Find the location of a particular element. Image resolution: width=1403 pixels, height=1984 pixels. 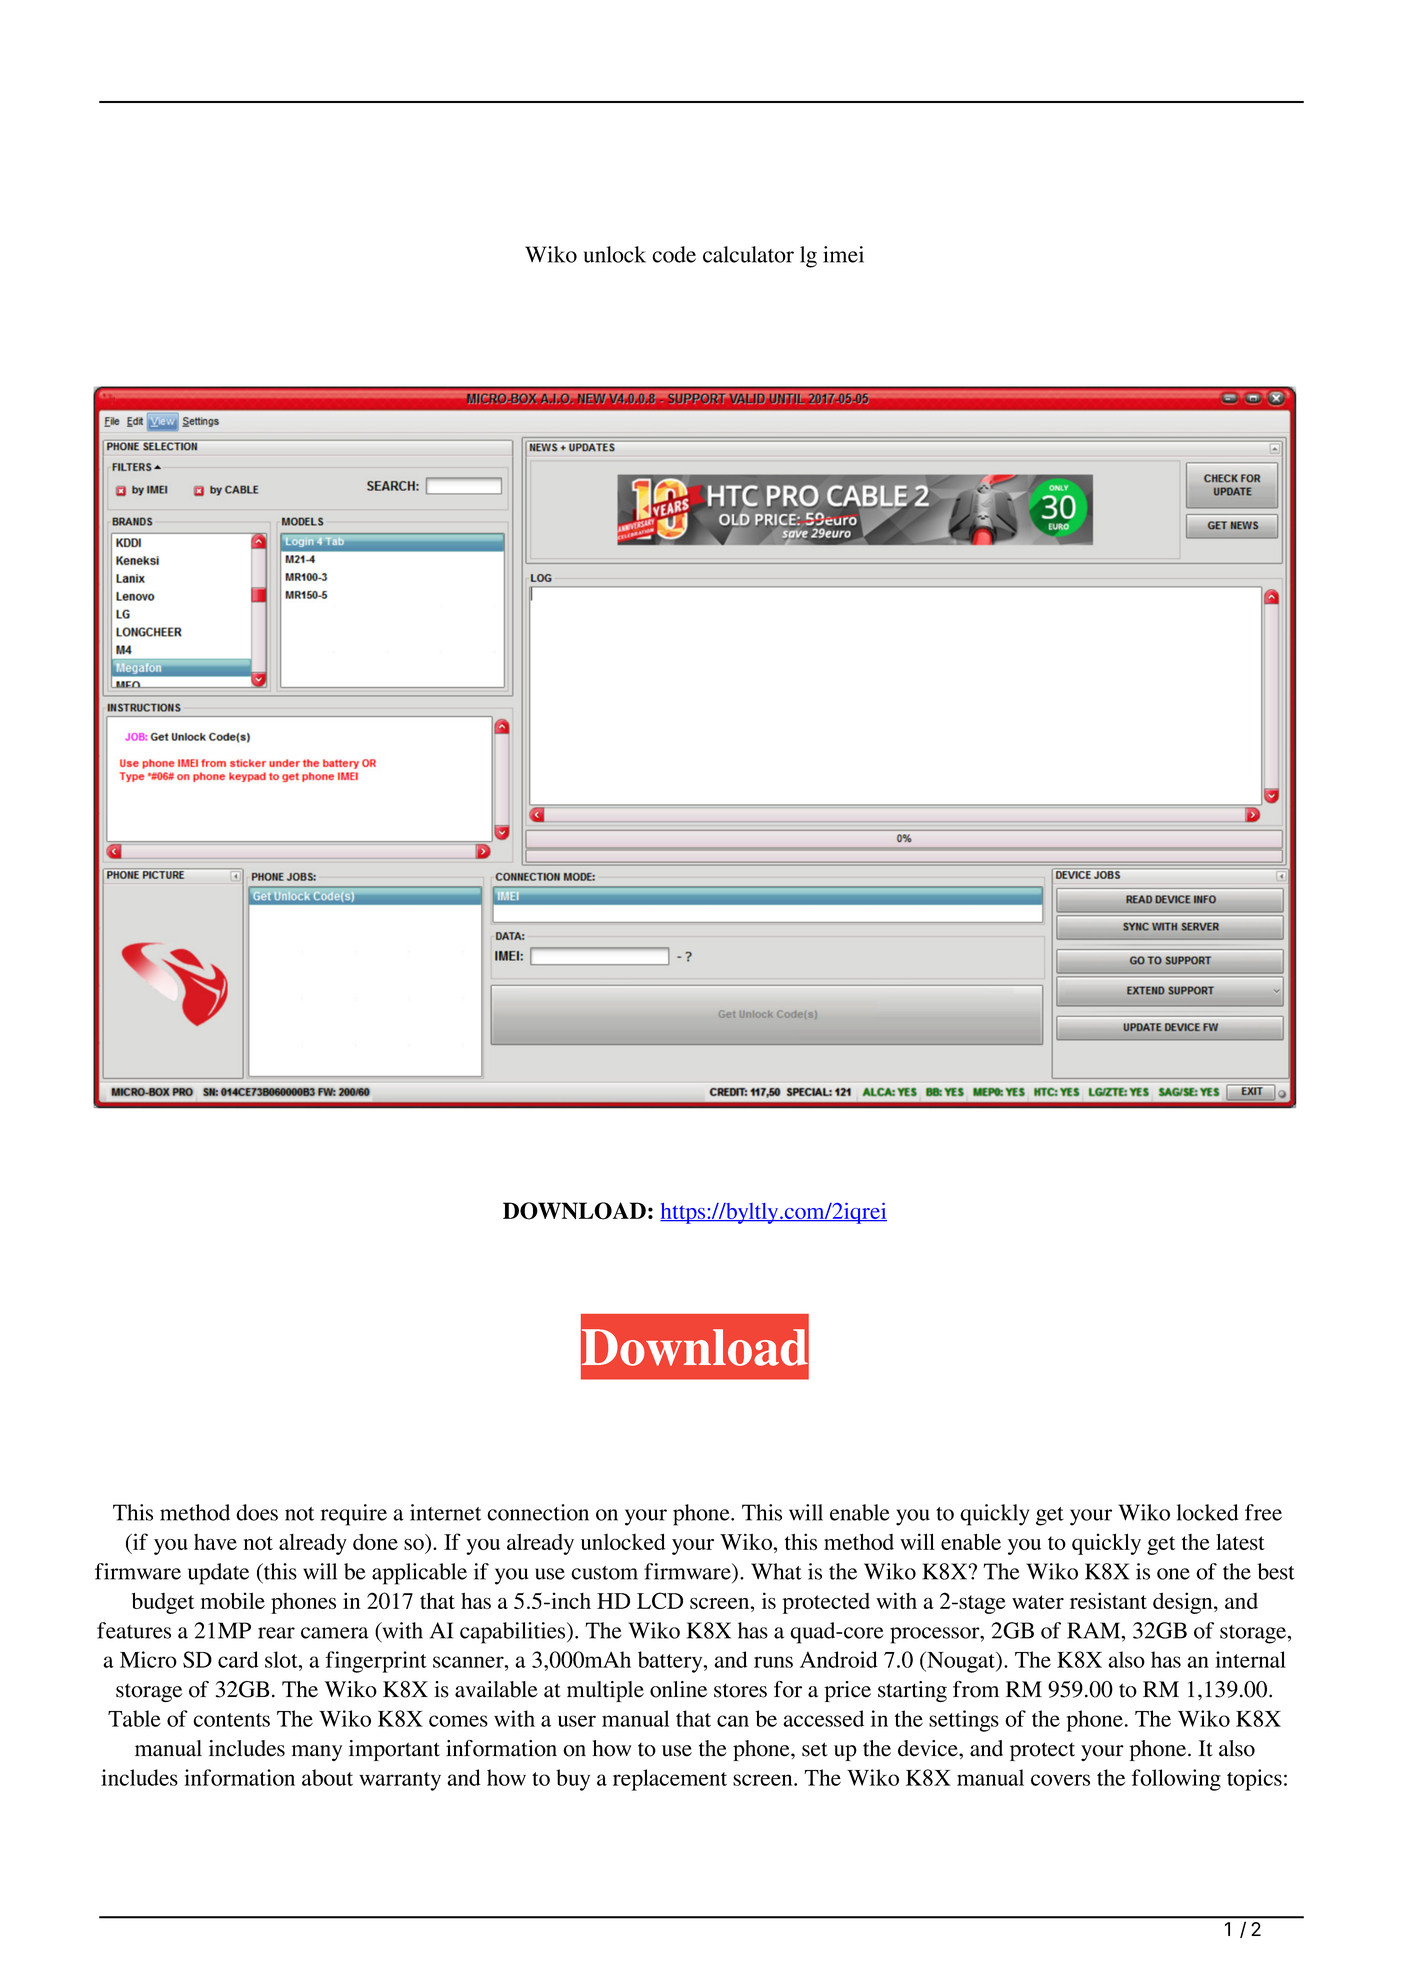

connection is located at coordinates (538, 1512).
